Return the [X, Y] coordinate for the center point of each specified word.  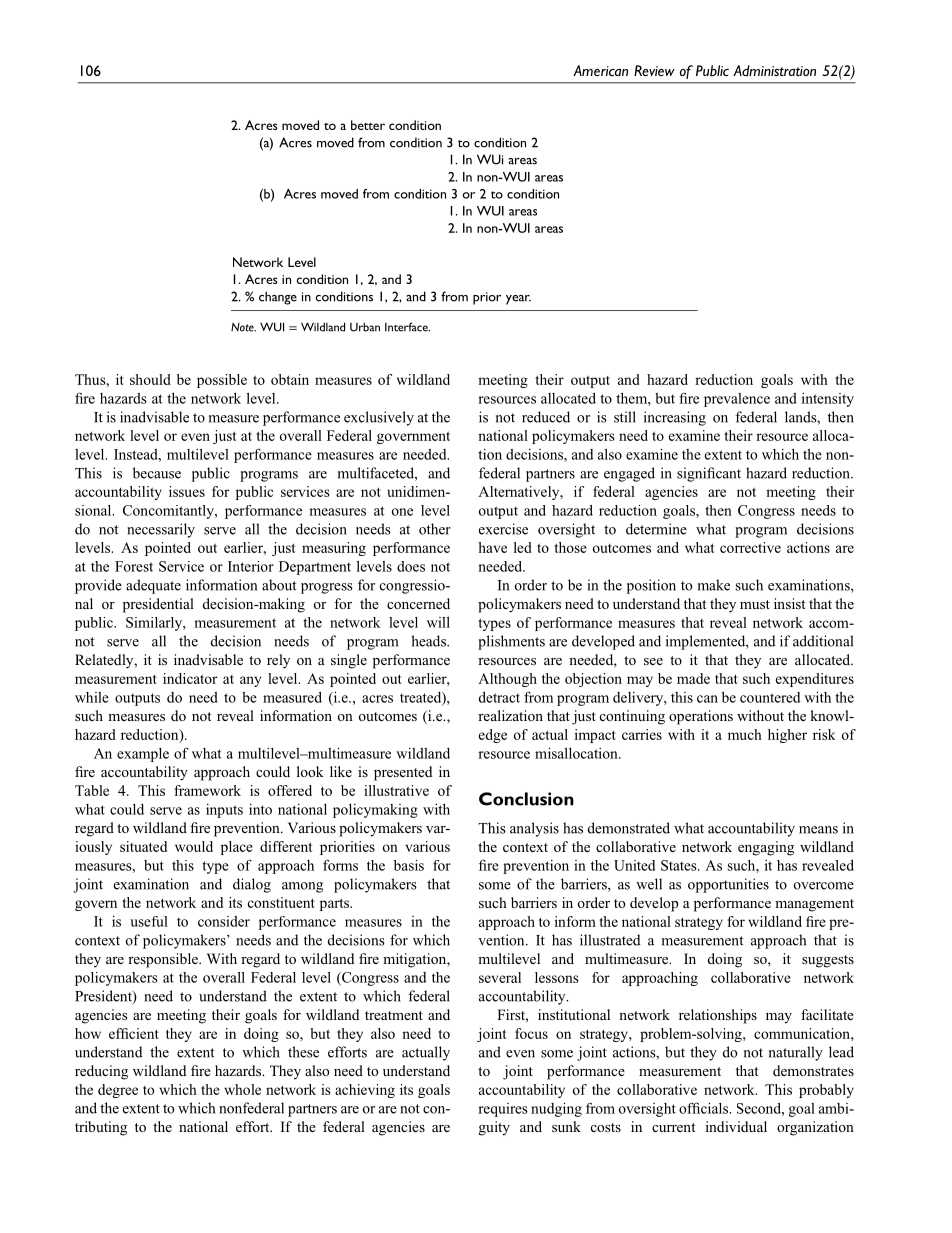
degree [118, 1091]
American [600, 70]
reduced [546, 417]
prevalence [737, 400]
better [368, 125]
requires [503, 1110]
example [143, 755]
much [745, 734]
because [157, 473]
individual [736, 1126]
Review [654, 70]
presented [403, 773]
